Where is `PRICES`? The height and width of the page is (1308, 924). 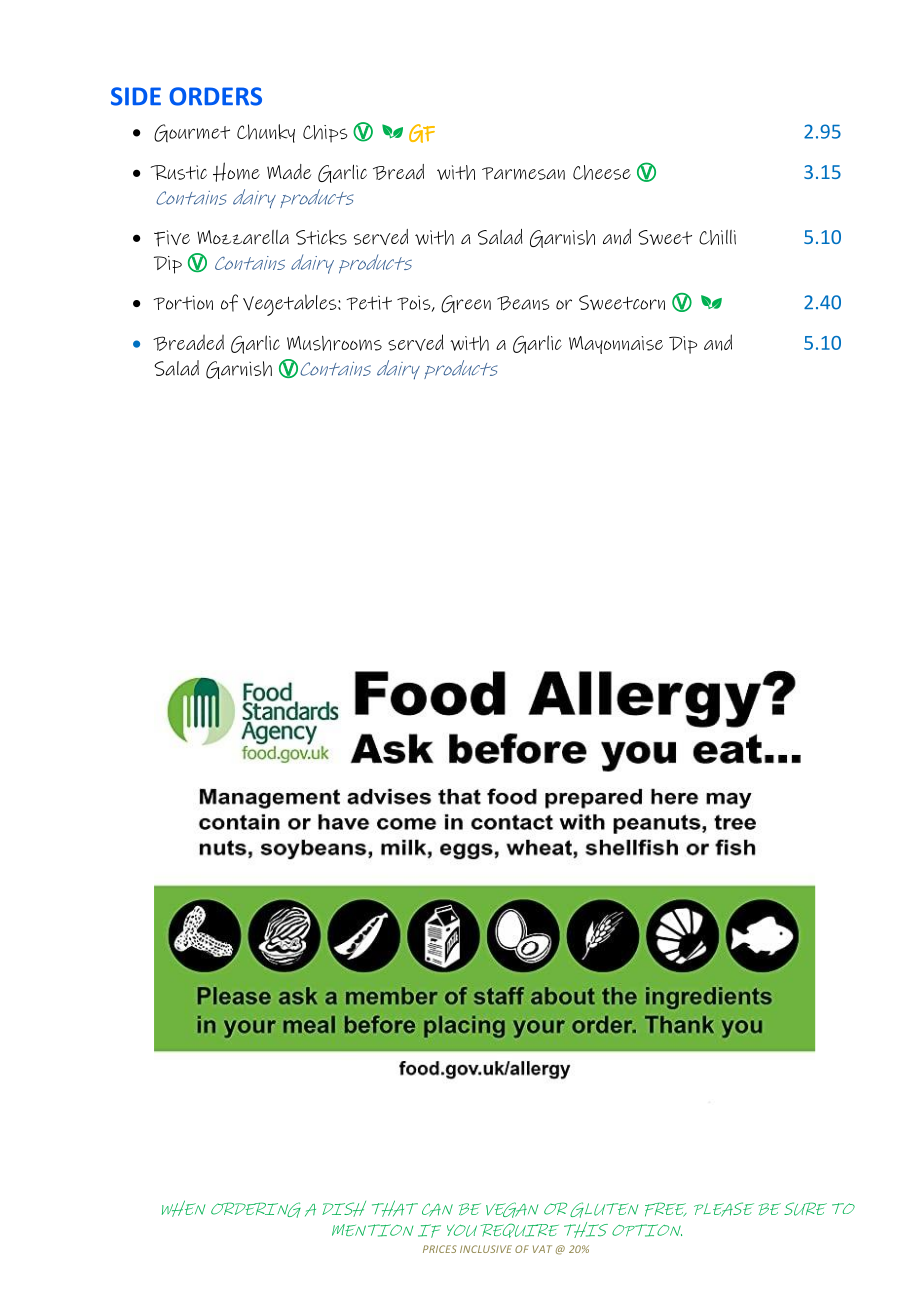 PRICES is located at coordinates (439, 1249).
